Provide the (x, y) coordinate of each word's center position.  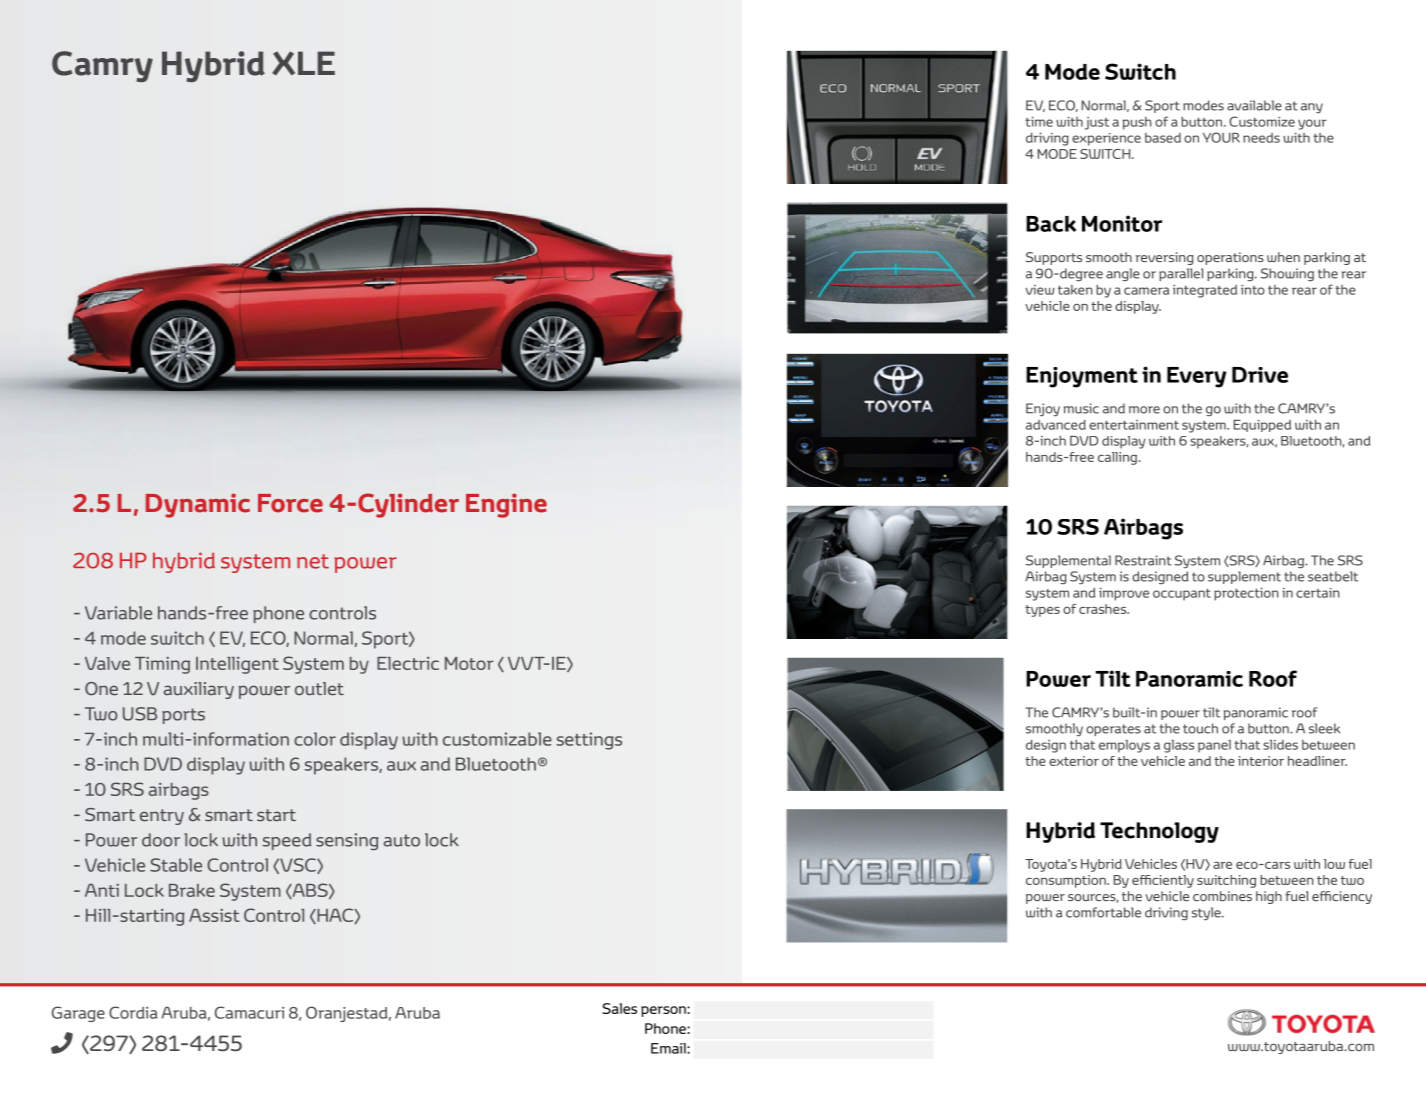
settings (589, 741)
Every (1197, 377)
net (313, 561)
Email (669, 1048)
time (1039, 121)
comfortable (1103, 912)
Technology (1159, 832)
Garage (78, 1014)
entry (162, 817)
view (1040, 290)
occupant (1182, 594)
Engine (506, 505)
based (1163, 138)
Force (290, 503)
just (1097, 123)
